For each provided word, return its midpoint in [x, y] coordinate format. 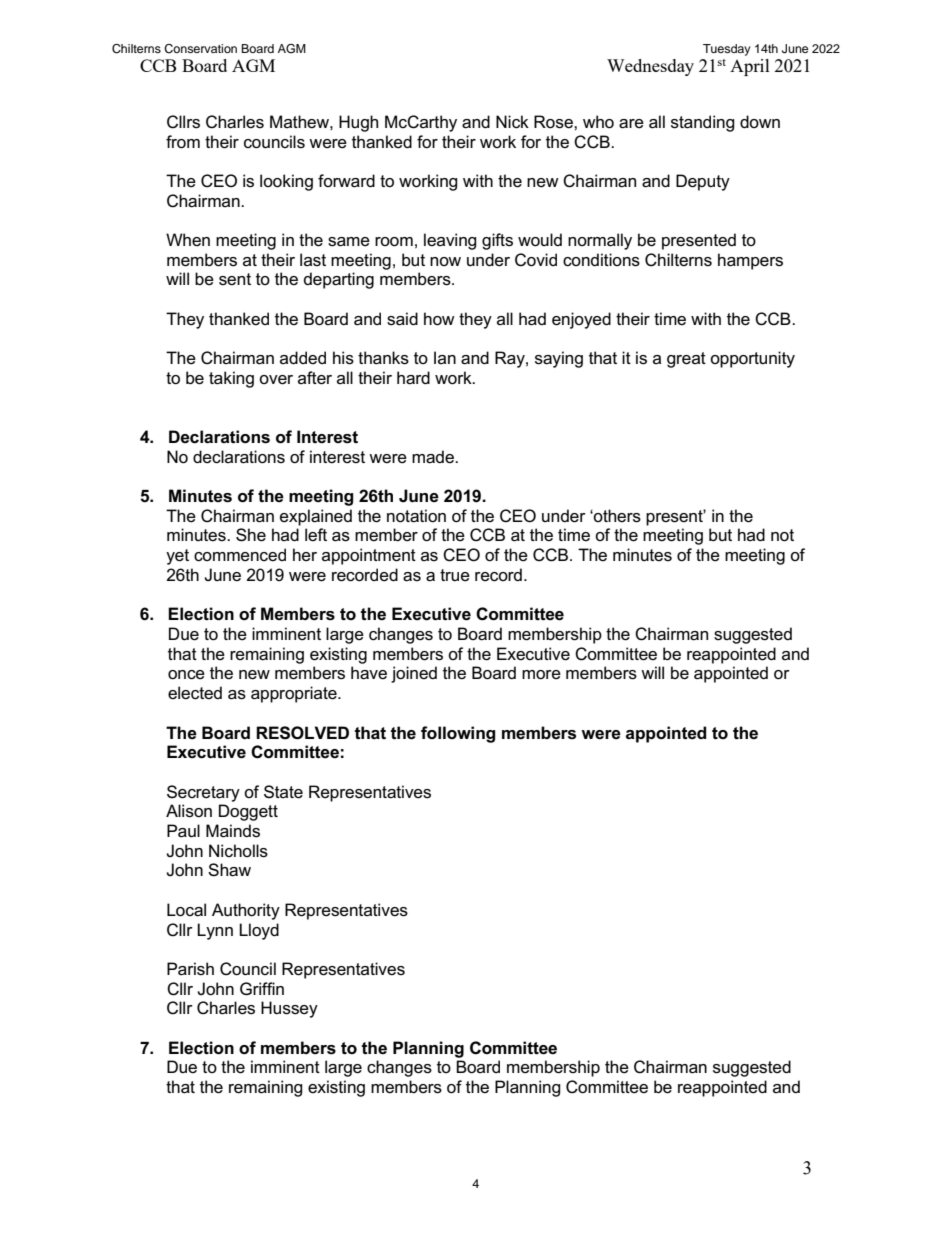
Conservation [200, 49]
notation [416, 516]
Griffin [262, 989]
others [616, 516]
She [251, 535]
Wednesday [650, 67]
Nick [512, 122]
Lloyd [259, 931]
